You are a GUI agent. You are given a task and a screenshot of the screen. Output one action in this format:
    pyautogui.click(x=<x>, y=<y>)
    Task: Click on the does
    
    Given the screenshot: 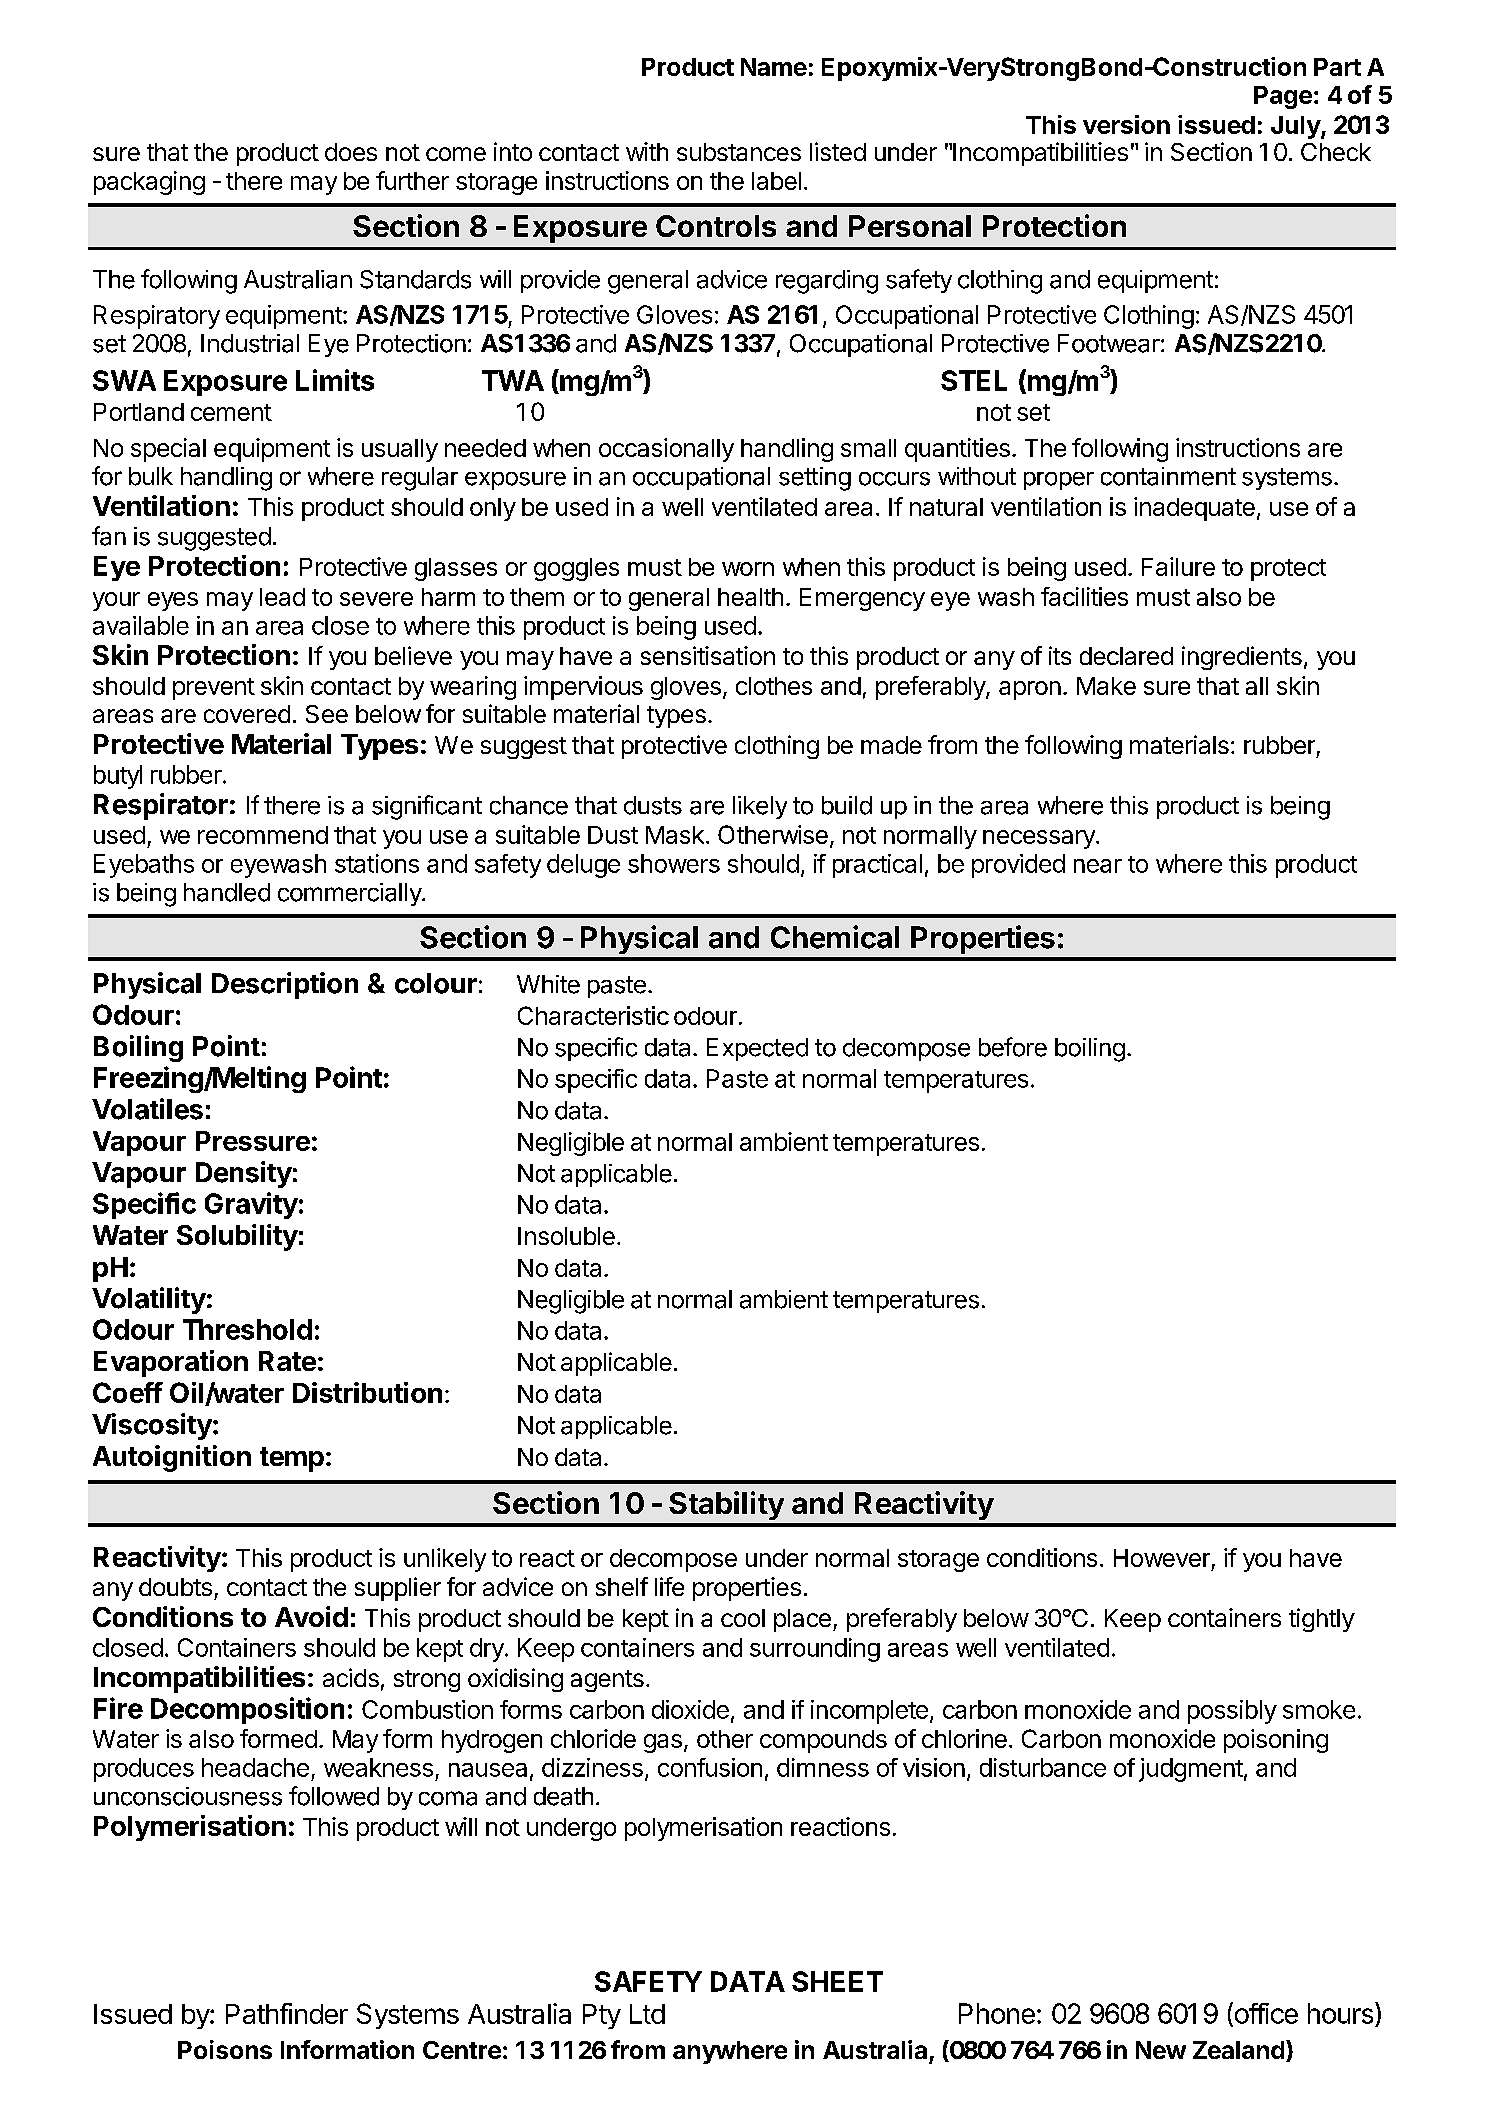 What is the action you would take?
    pyautogui.click(x=351, y=152)
